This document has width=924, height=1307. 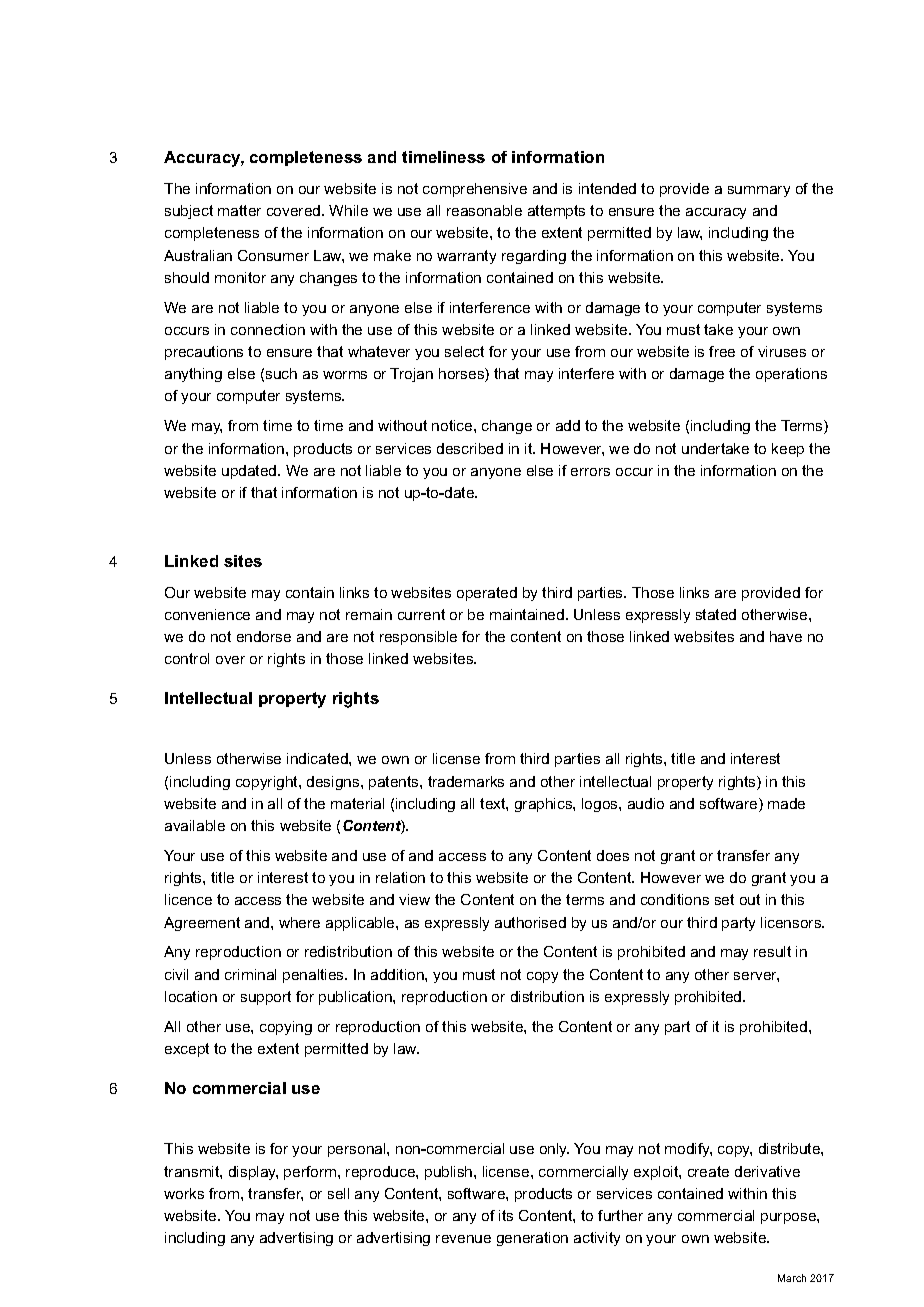 What do you see at coordinates (463, 1239) in the document?
I see `revenue` at bounding box center [463, 1239].
